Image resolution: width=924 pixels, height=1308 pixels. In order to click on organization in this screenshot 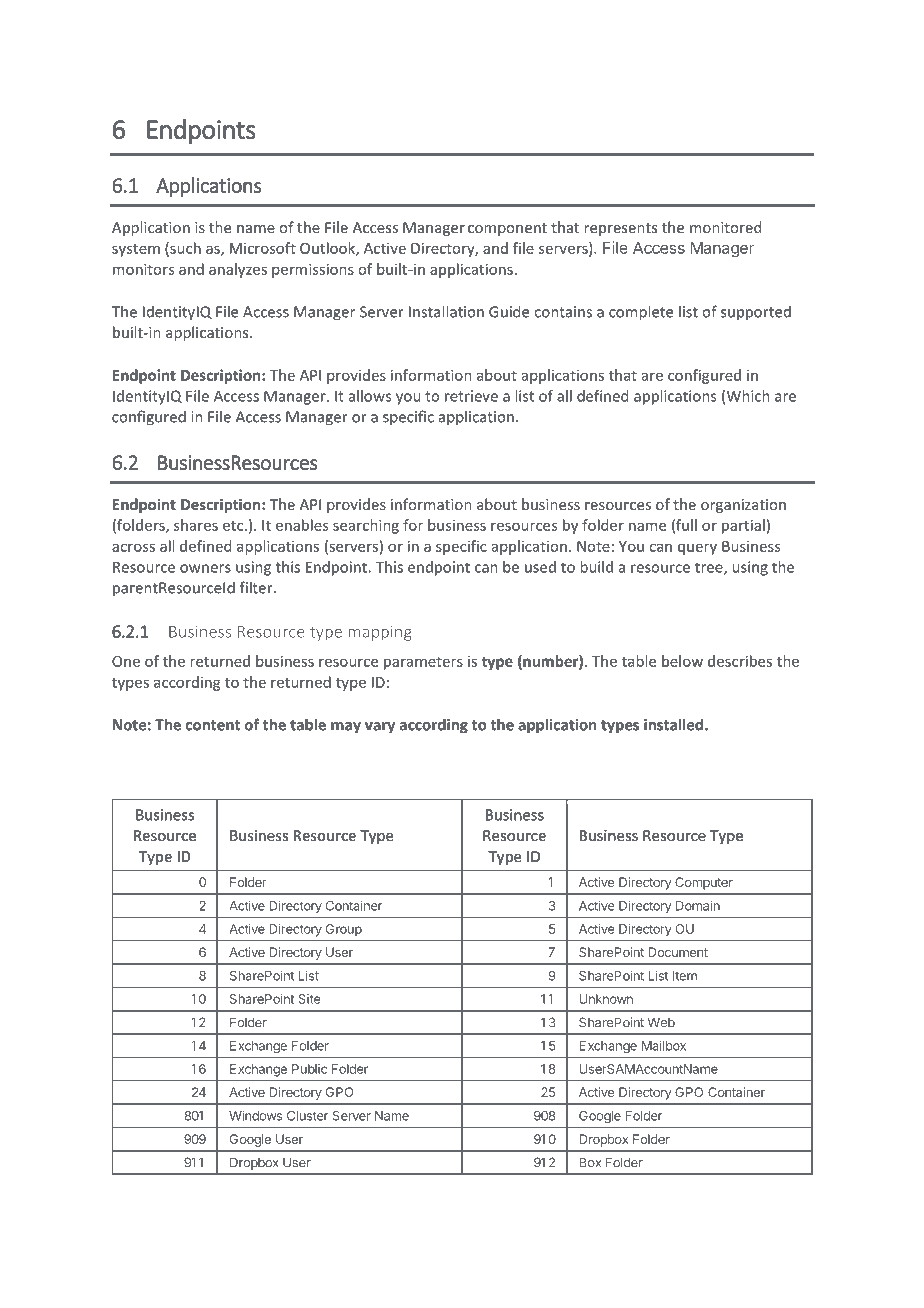, I will do `click(743, 506)`.
